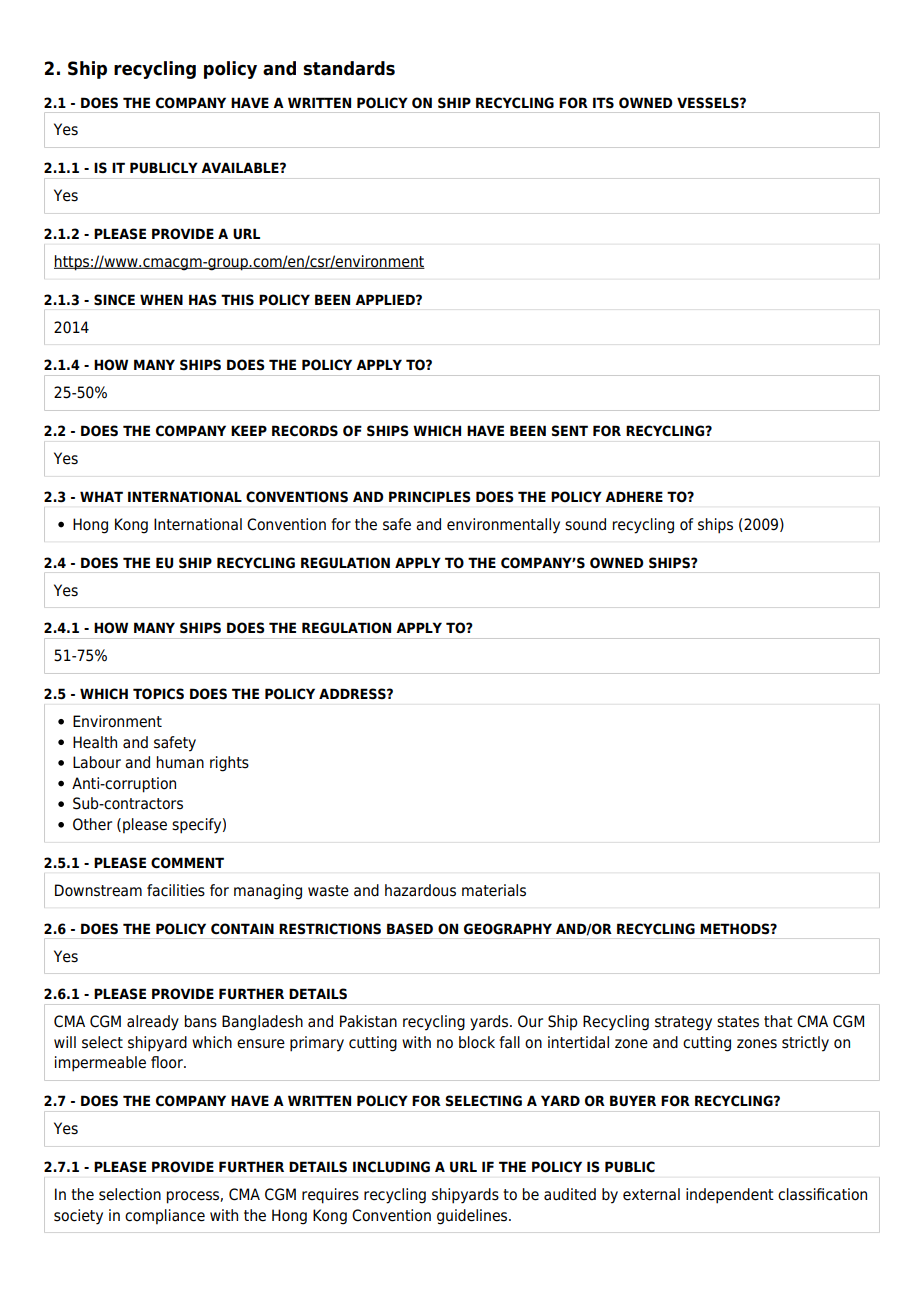 The width and height of the screenshot is (924, 1308). I want to click on facilities, so click(176, 890).
